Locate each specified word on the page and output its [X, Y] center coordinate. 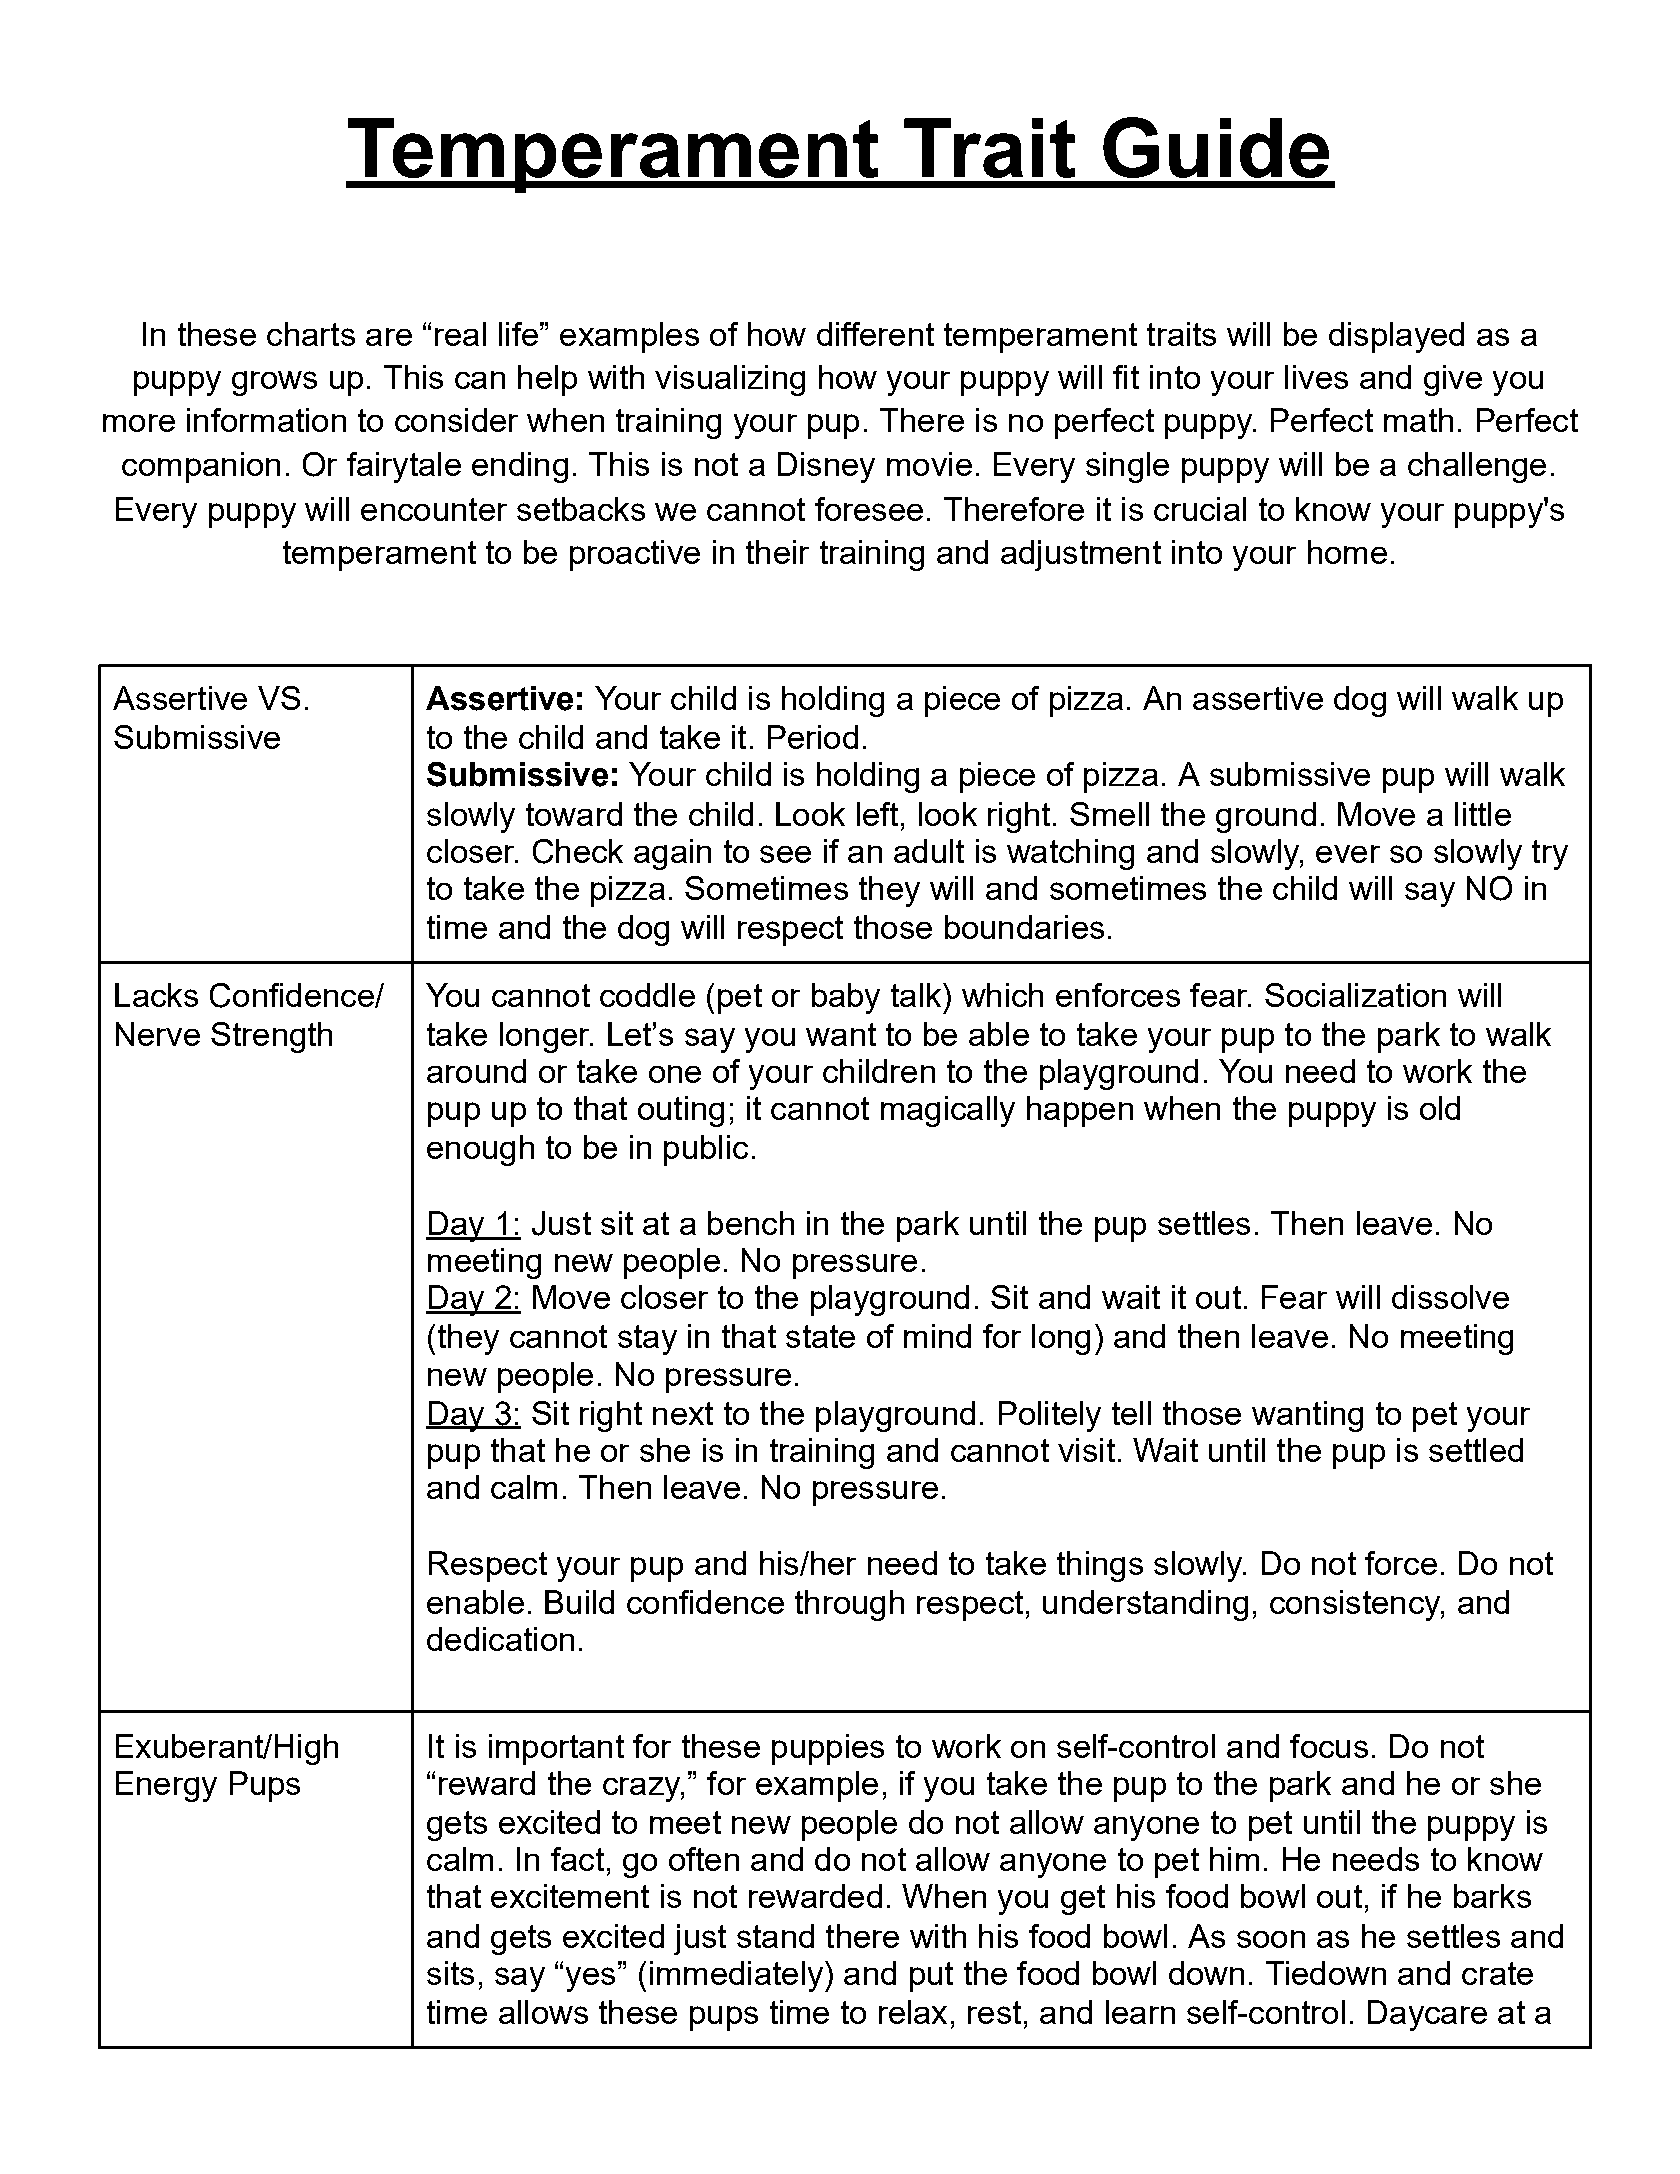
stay [647, 1340]
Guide [1216, 147]
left [877, 814]
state [820, 1336]
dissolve [1450, 1297]
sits [450, 1973]
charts [311, 334]
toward [574, 814]
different [875, 334]
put [931, 1977]
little [1483, 814]
